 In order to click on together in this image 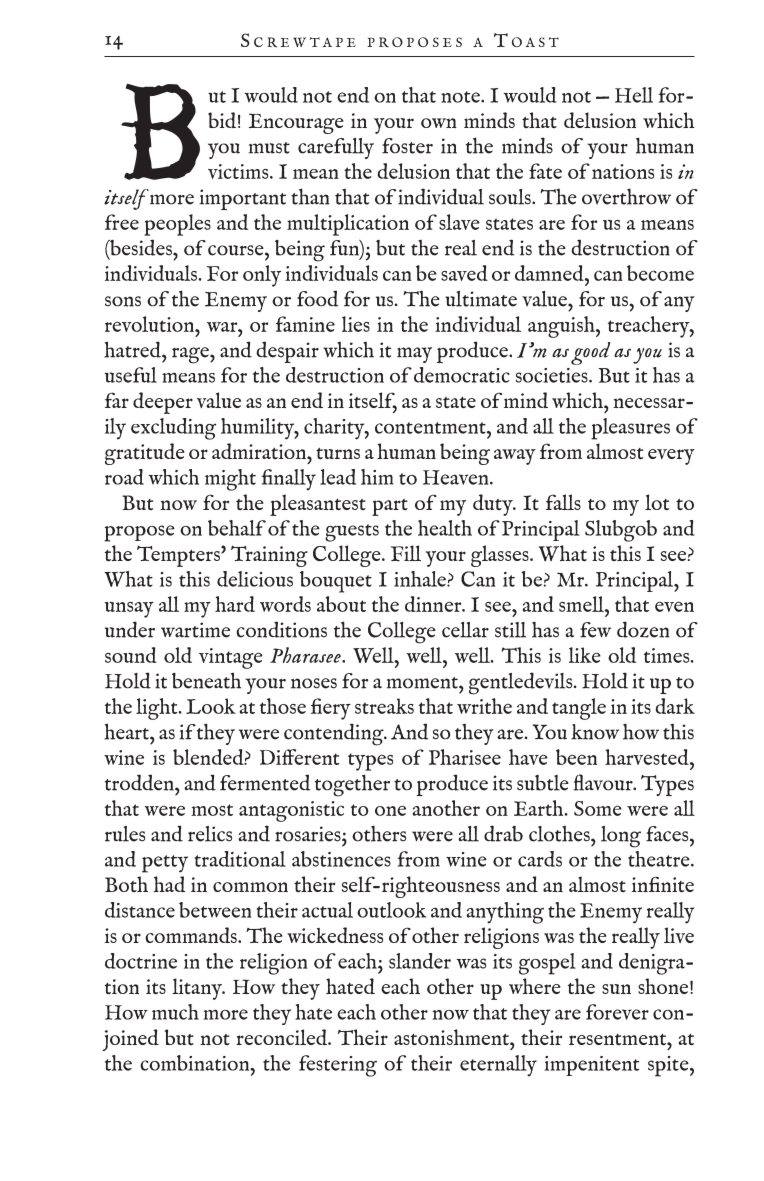, I will do `click(352, 785)`.
